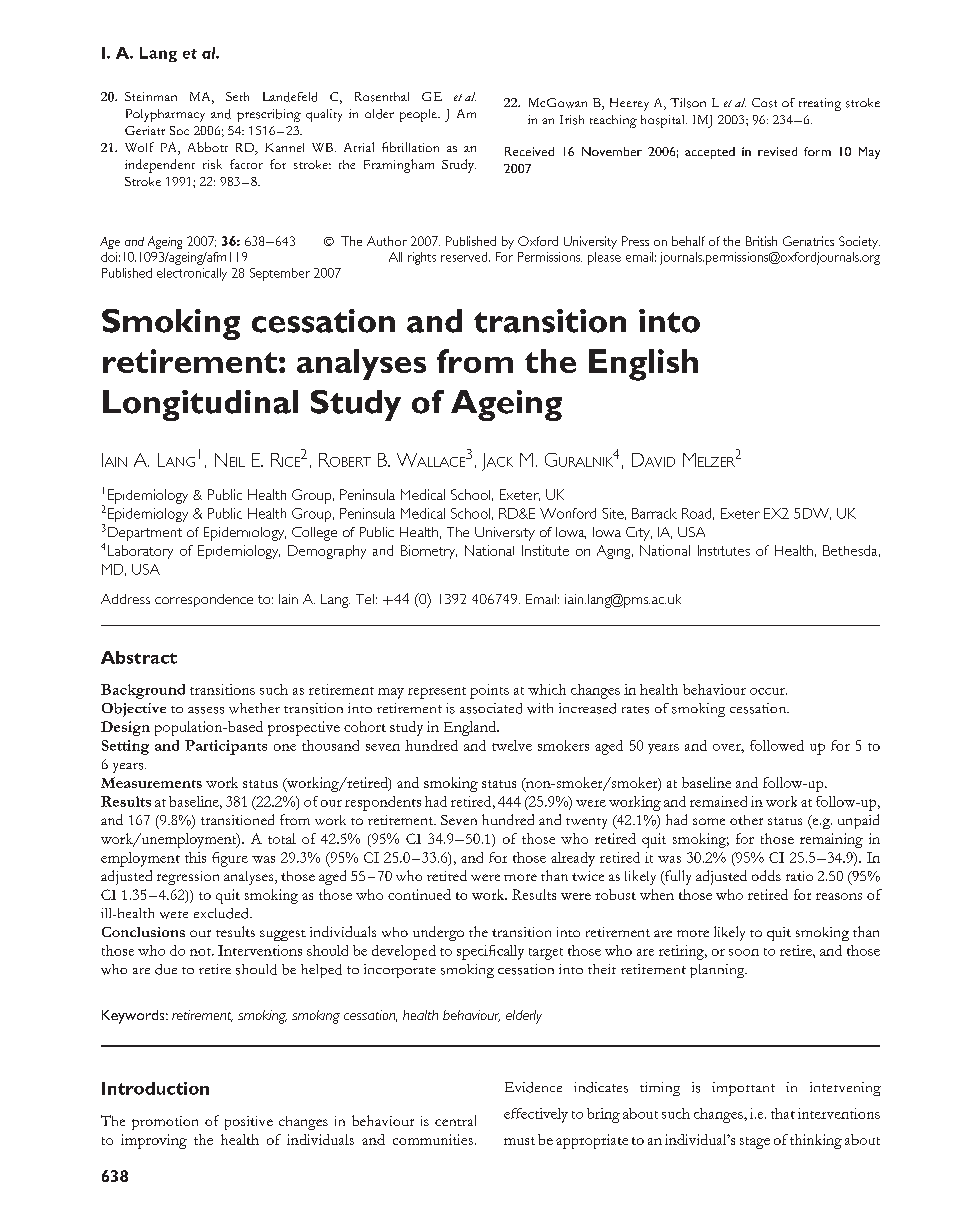 The image size is (956, 1232). What do you see at coordinates (766, 875) in the document?
I see `odds` at bounding box center [766, 875].
